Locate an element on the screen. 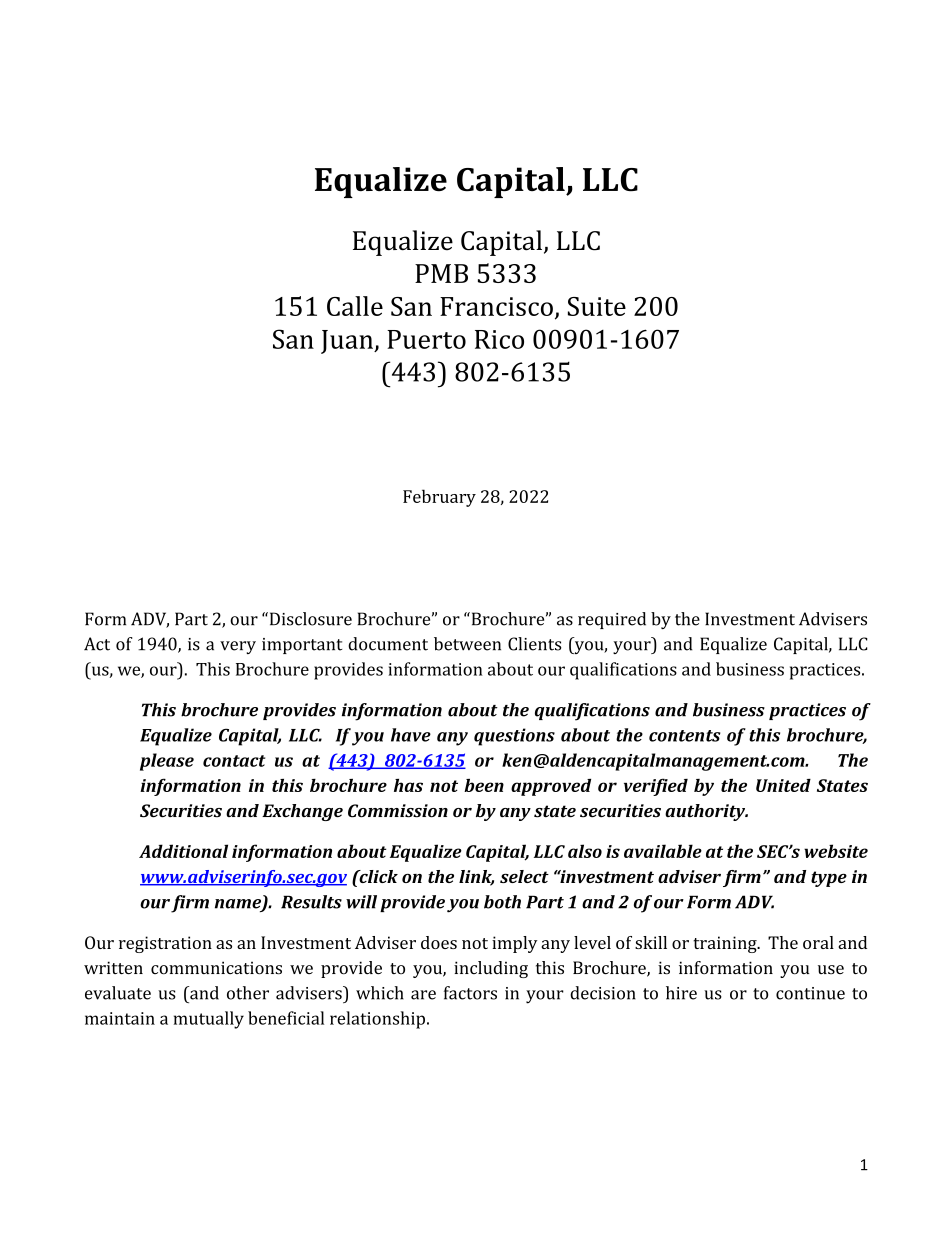 The width and height of the screenshot is (952, 1233). Rico is located at coordinates (499, 339).
